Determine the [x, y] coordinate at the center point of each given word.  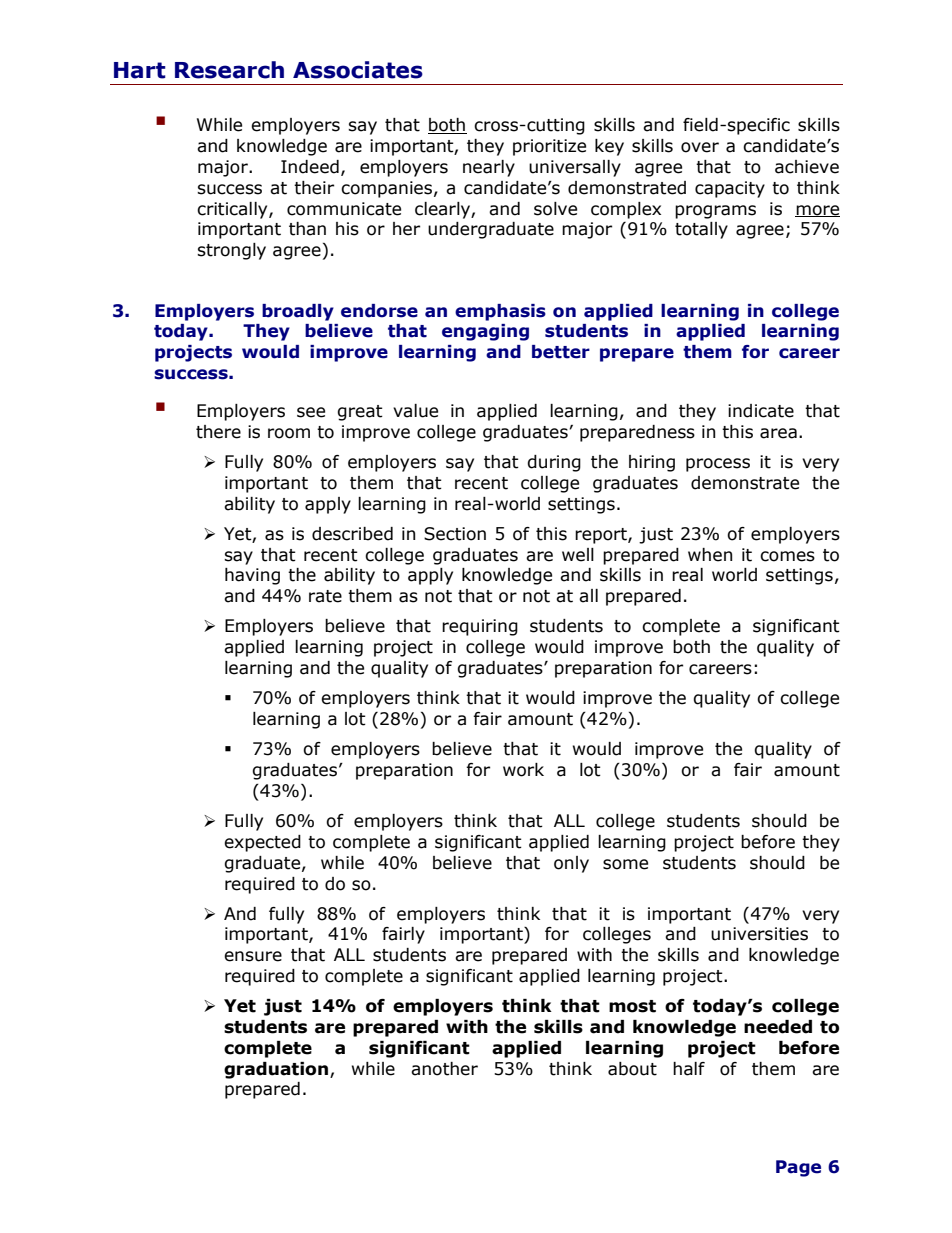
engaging [485, 332]
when [710, 555]
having [252, 576]
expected [262, 843]
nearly [489, 168]
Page [798, 1168]
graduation [276, 1070]
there [218, 432]
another [444, 1069]
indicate [761, 411]
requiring [480, 627]
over [700, 147]
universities [759, 934]
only [571, 864]
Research [229, 70]
